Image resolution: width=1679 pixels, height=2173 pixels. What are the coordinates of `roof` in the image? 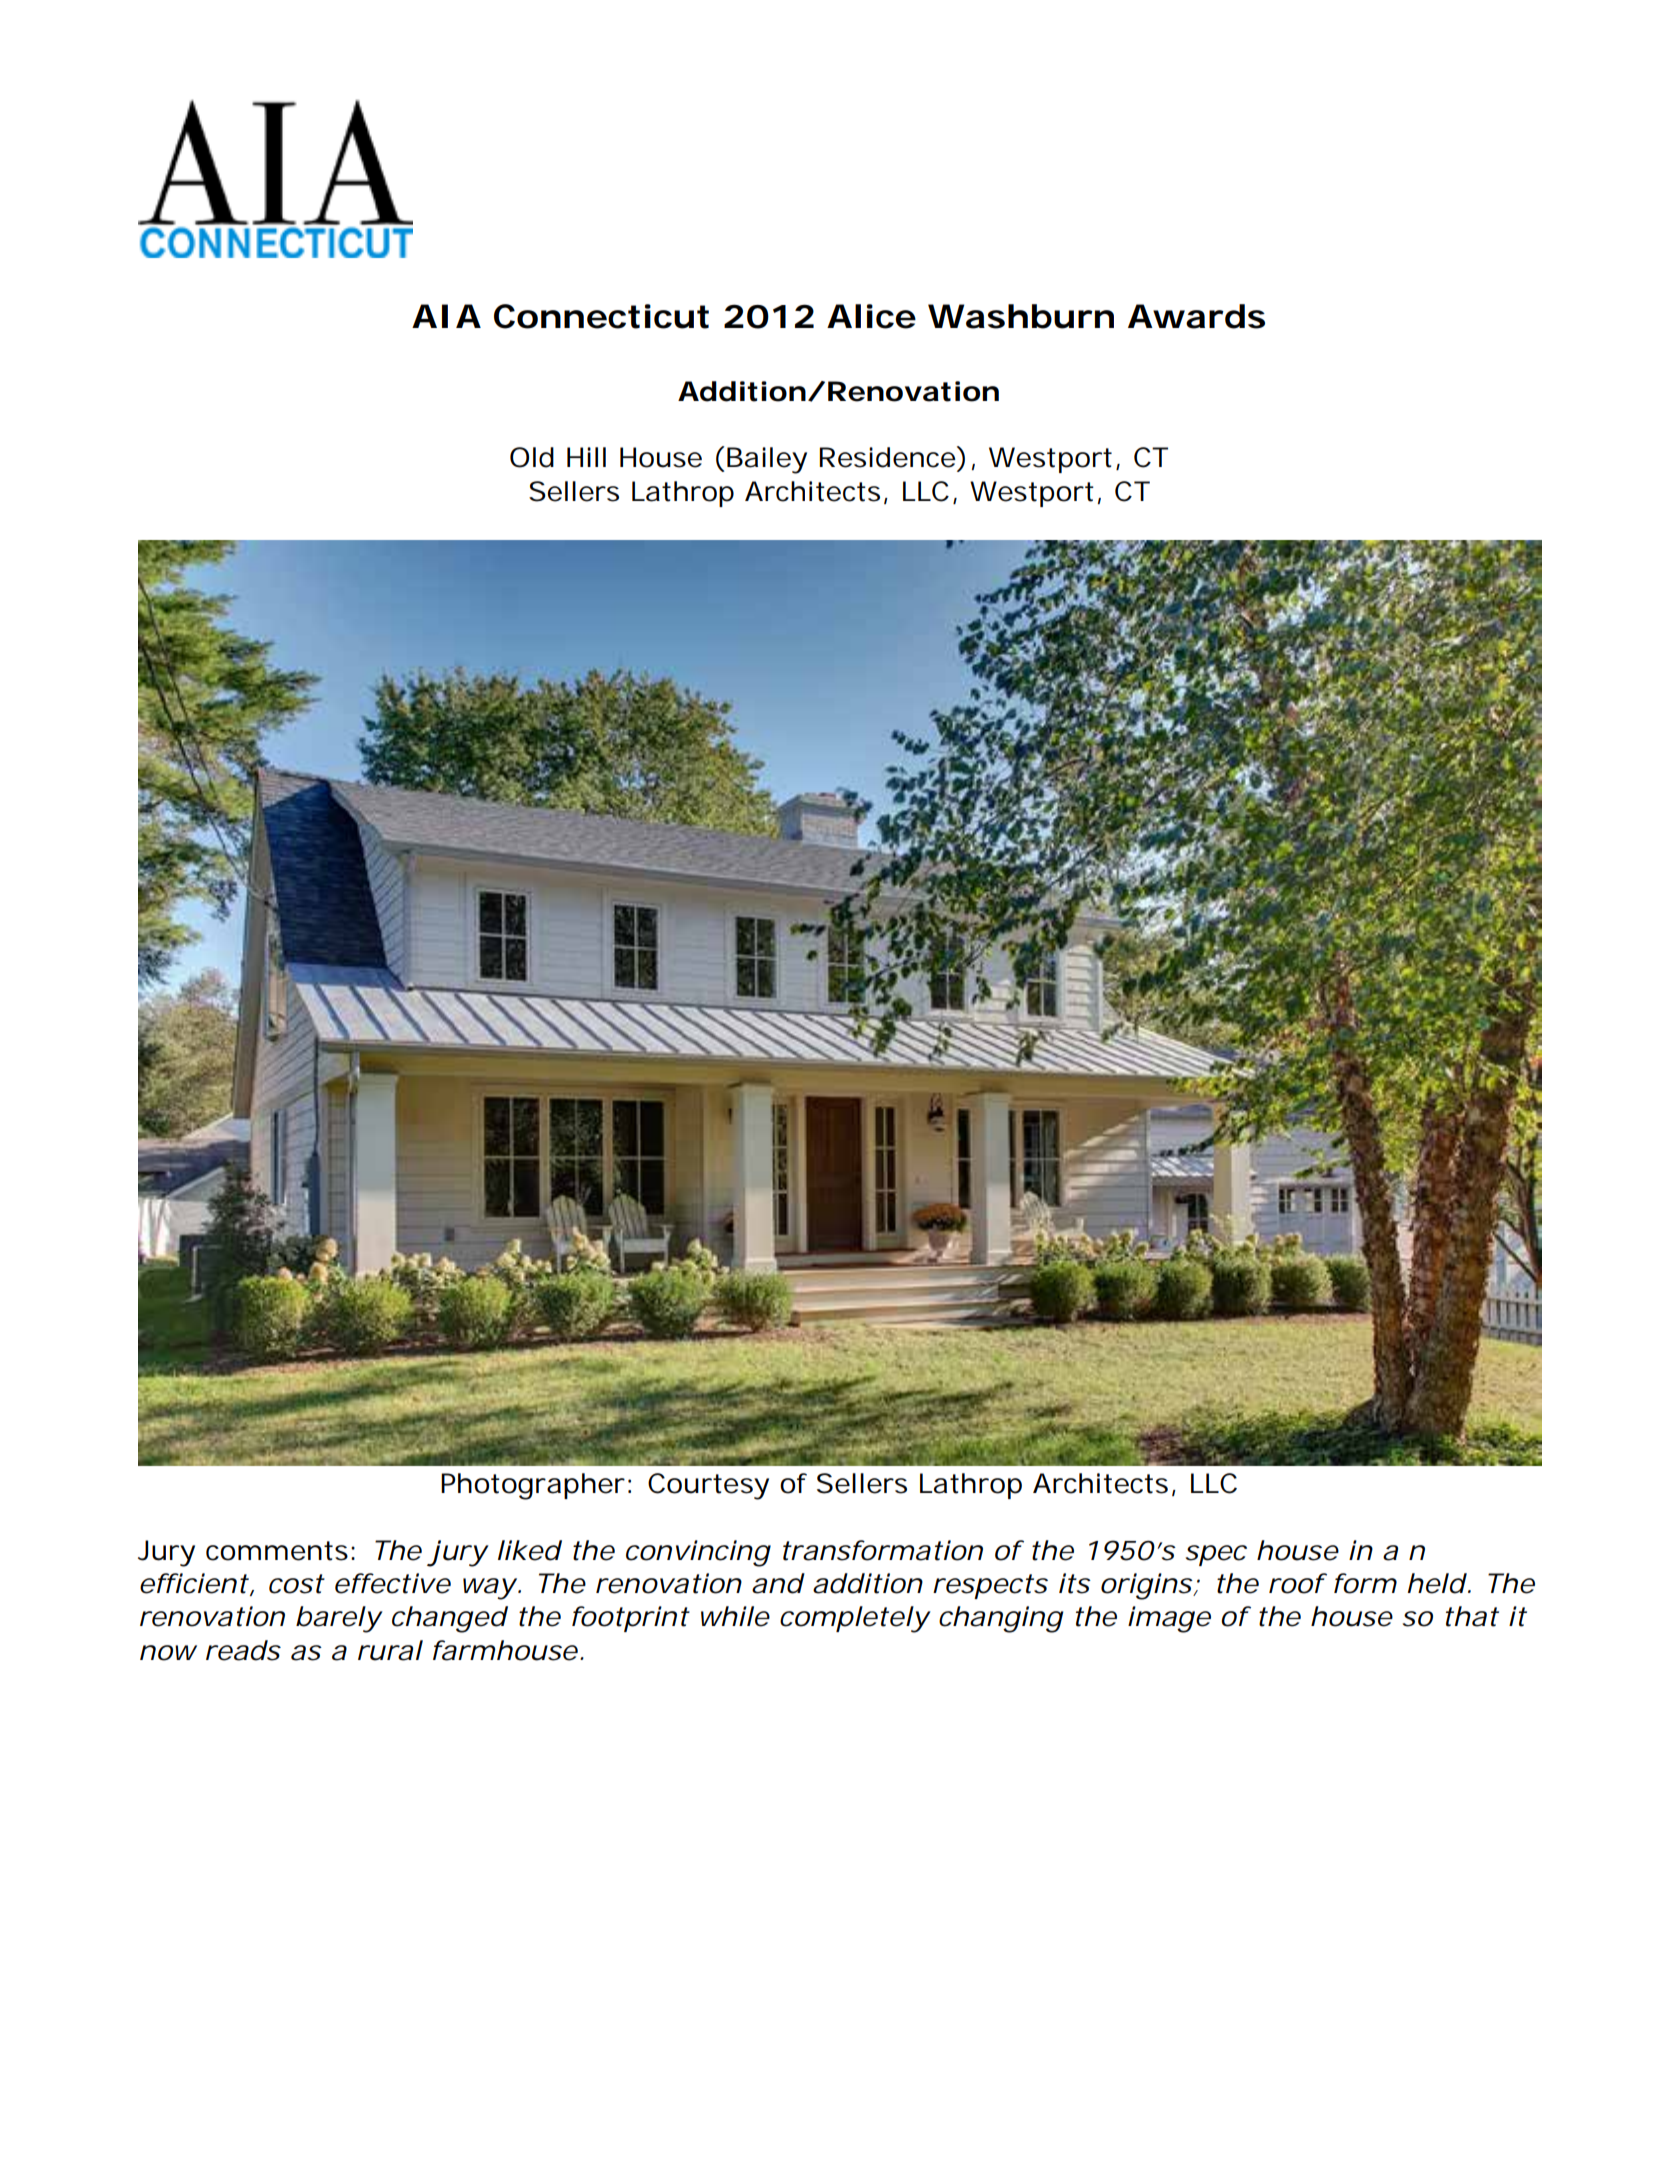 It's located at (1298, 1583).
